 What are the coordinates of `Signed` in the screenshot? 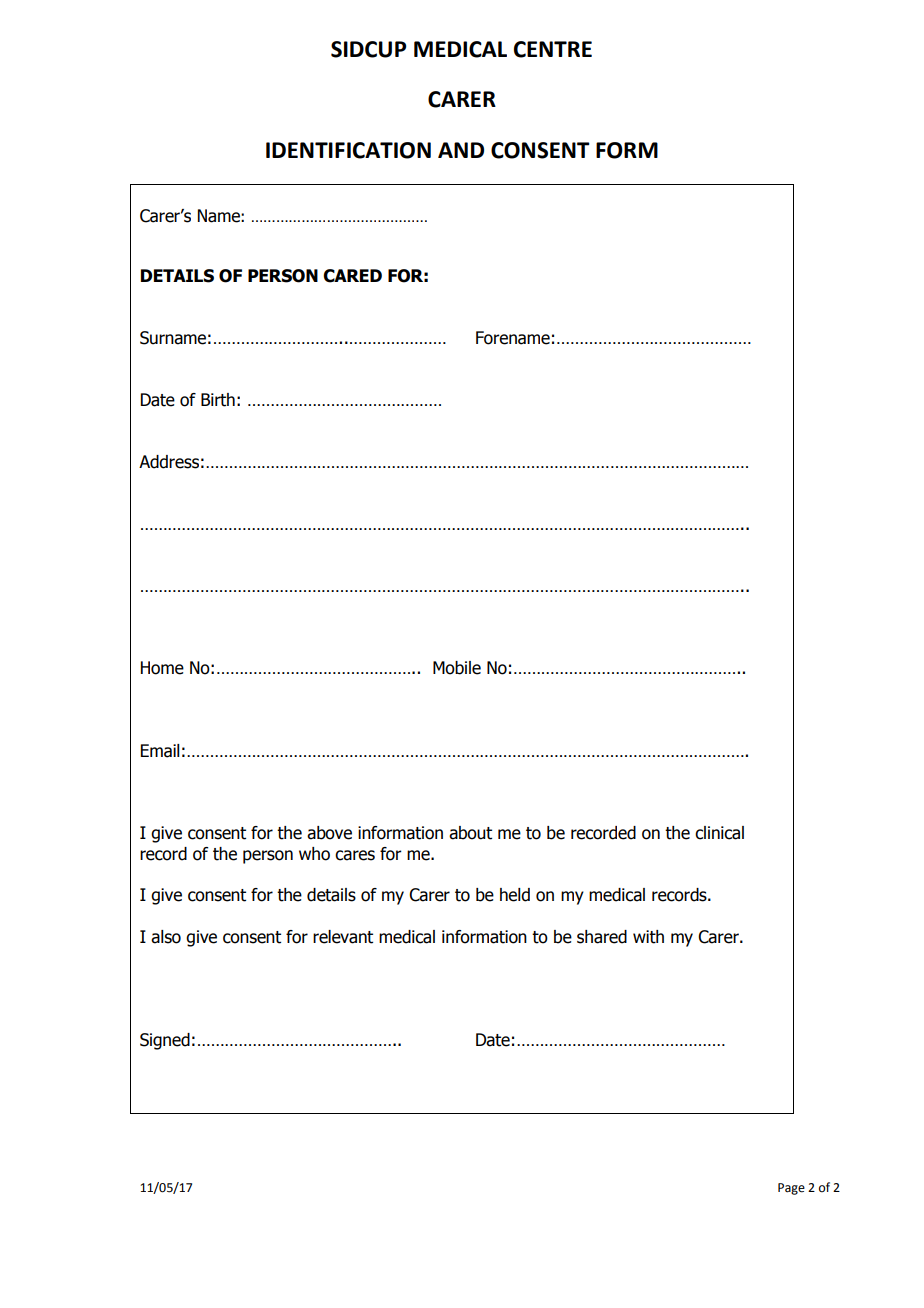 It's located at (165, 1041).
